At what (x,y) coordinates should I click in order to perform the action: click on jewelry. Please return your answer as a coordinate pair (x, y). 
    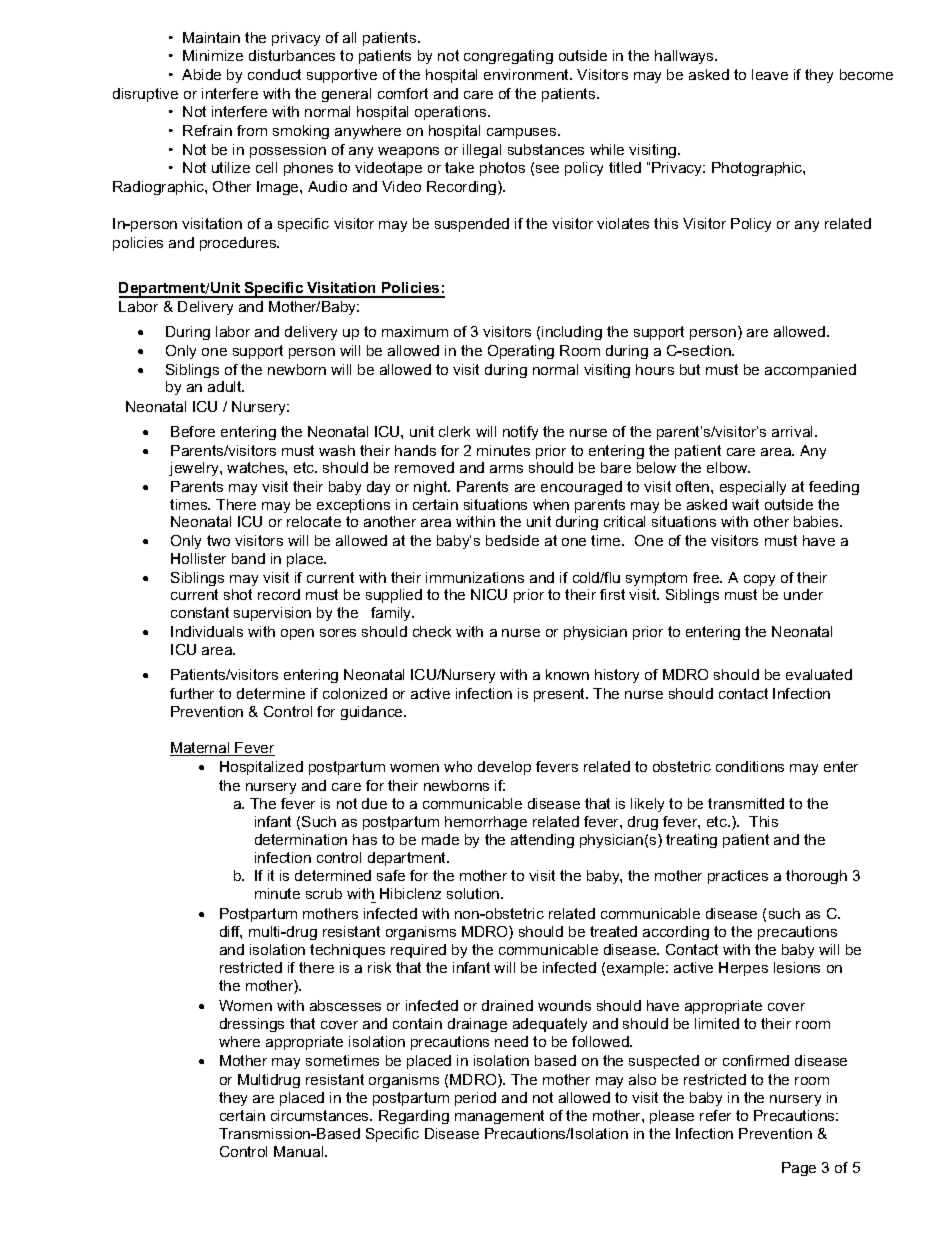
    Looking at the image, I should click on (195, 469).
